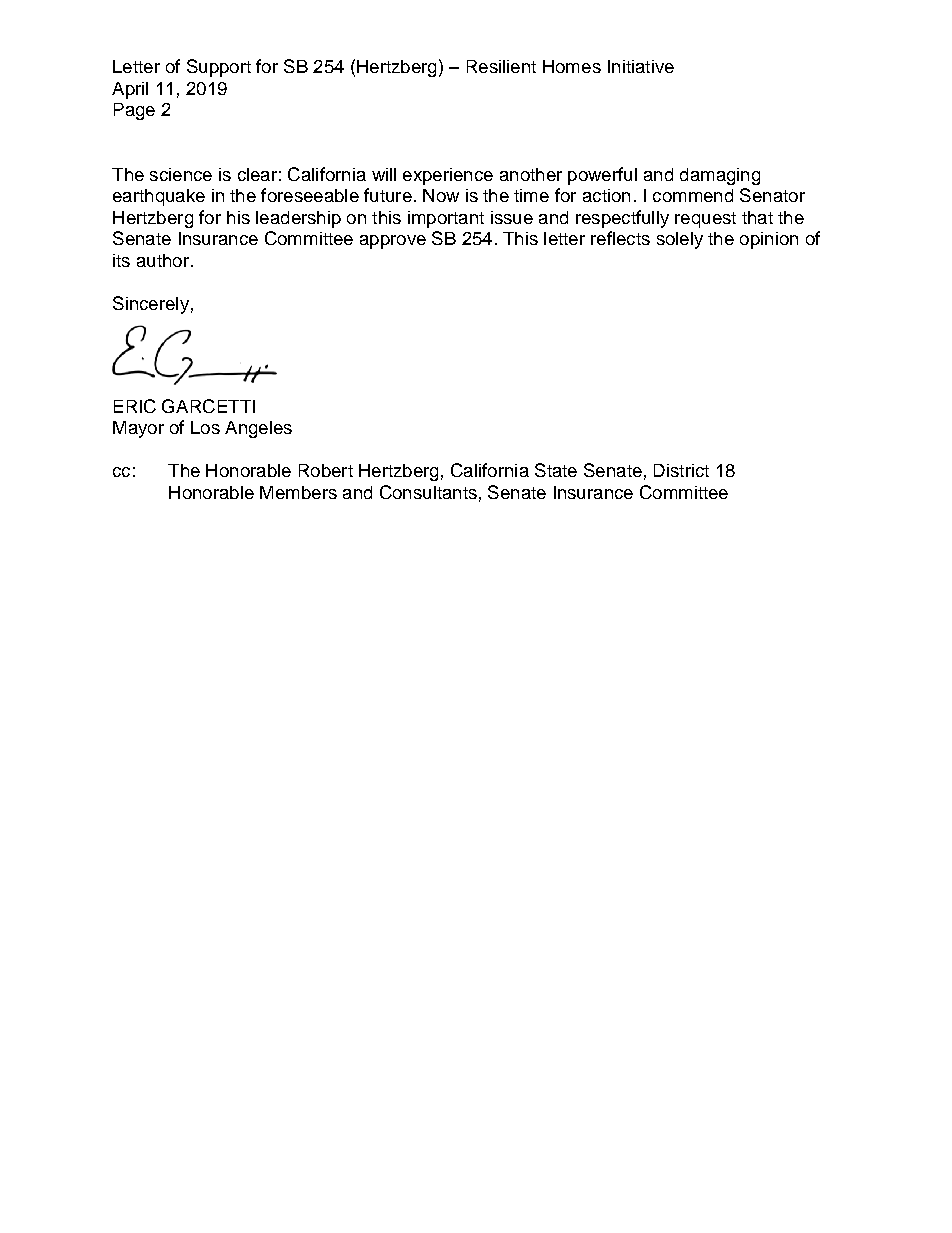 The width and height of the document is (952, 1233). What do you see at coordinates (705, 220) in the document?
I see `request` at bounding box center [705, 220].
